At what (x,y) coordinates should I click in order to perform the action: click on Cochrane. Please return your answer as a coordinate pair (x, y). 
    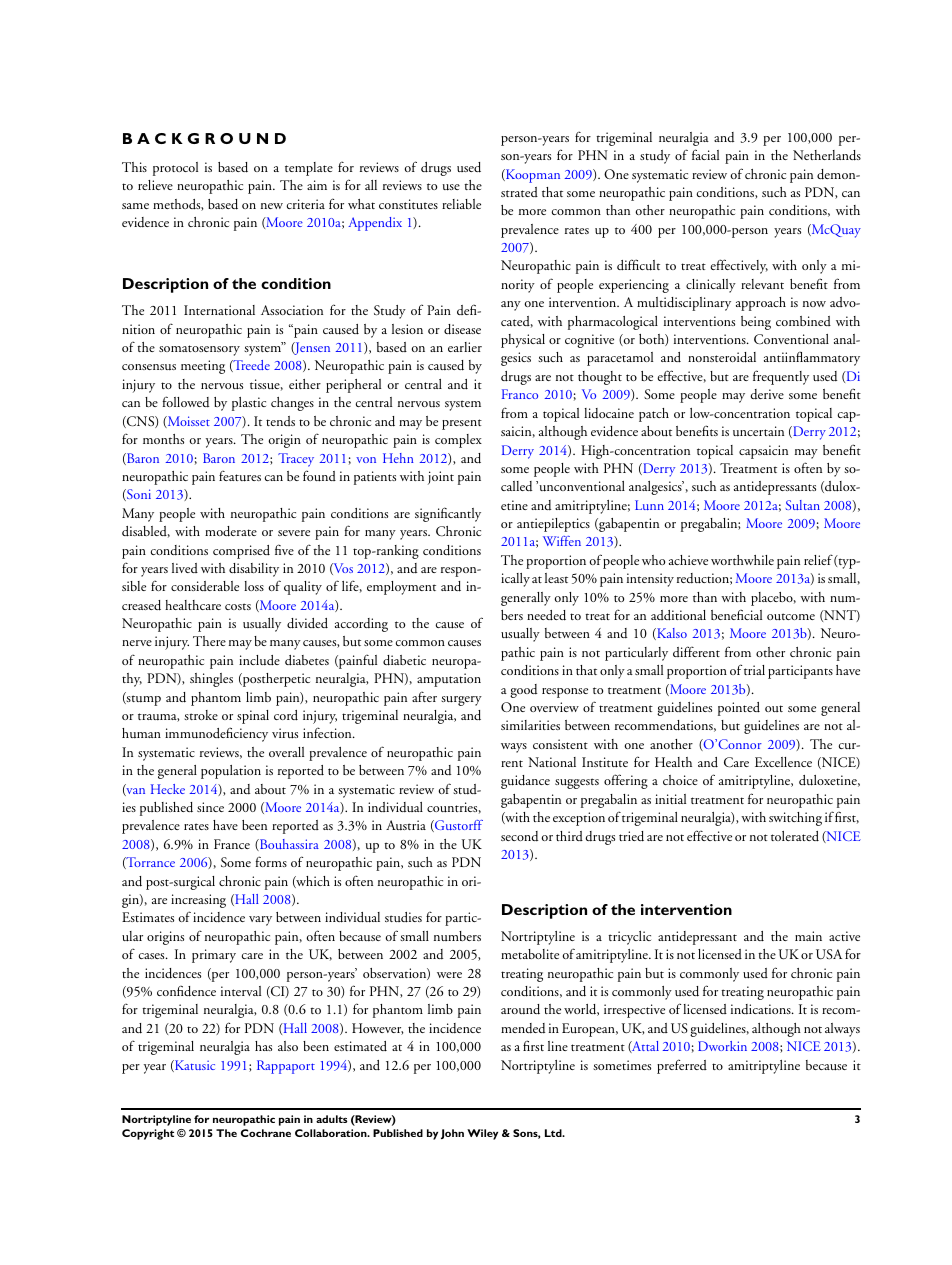
    Looking at the image, I should click on (266, 1133).
